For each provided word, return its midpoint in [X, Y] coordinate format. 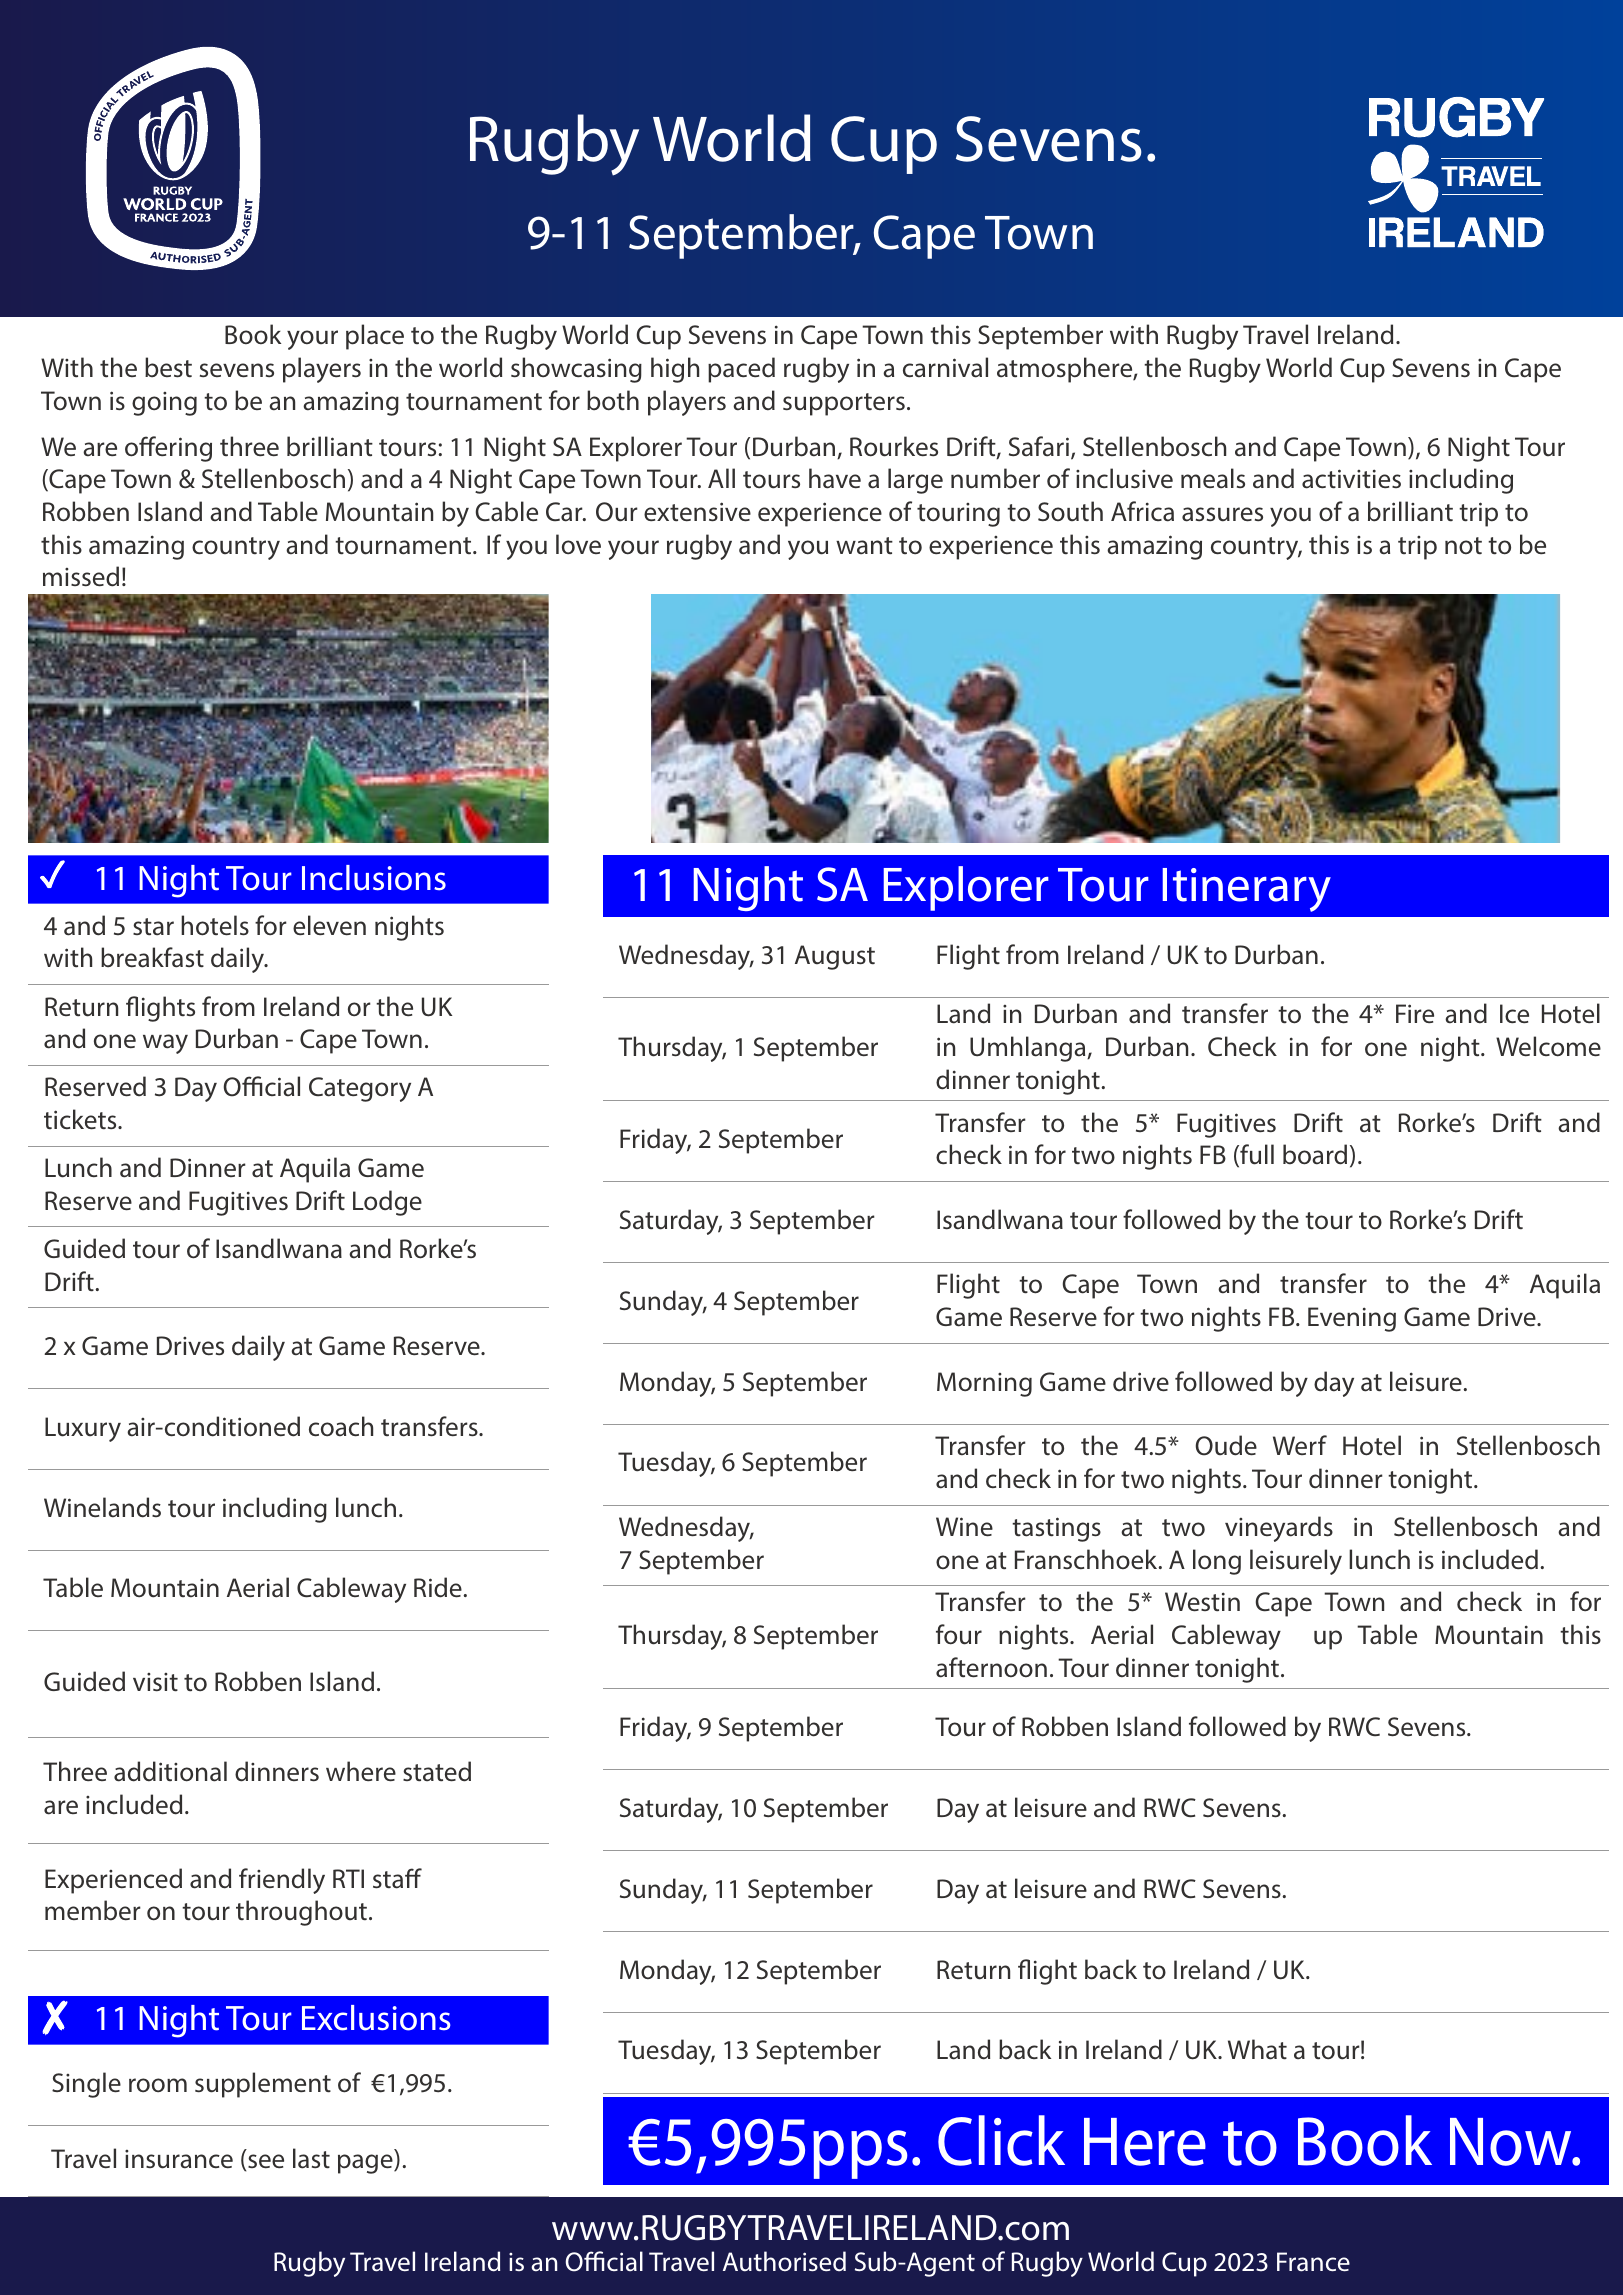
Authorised [784, 2261]
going [164, 404]
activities [1351, 479]
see [266, 2161]
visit [155, 1682]
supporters [844, 404]
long [1217, 1562]
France [1313, 2262]
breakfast [152, 957]
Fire [1415, 1013]
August [835, 957]
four [959, 1634]
